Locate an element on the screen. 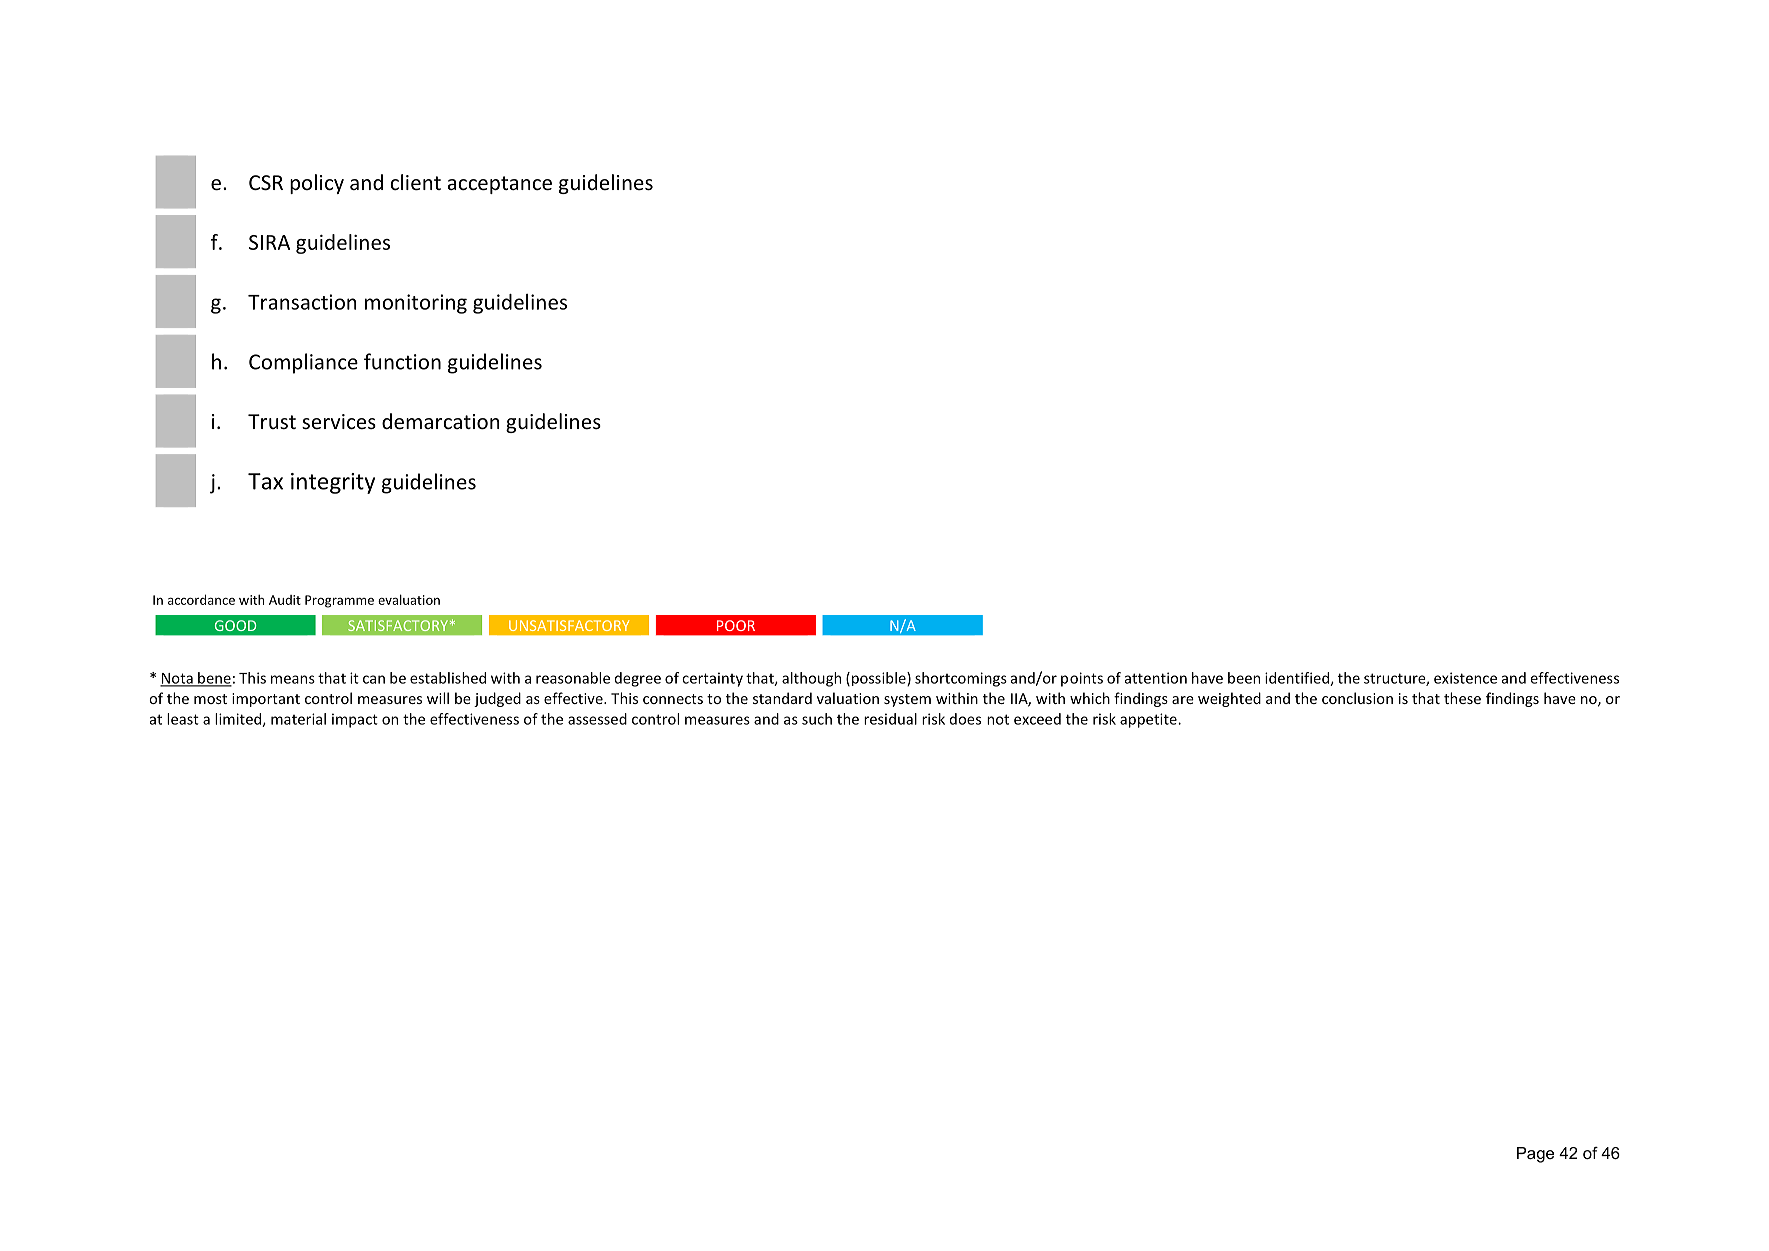 The width and height of the screenshot is (1769, 1251). demarcation is located at coordinates (441, 421).
